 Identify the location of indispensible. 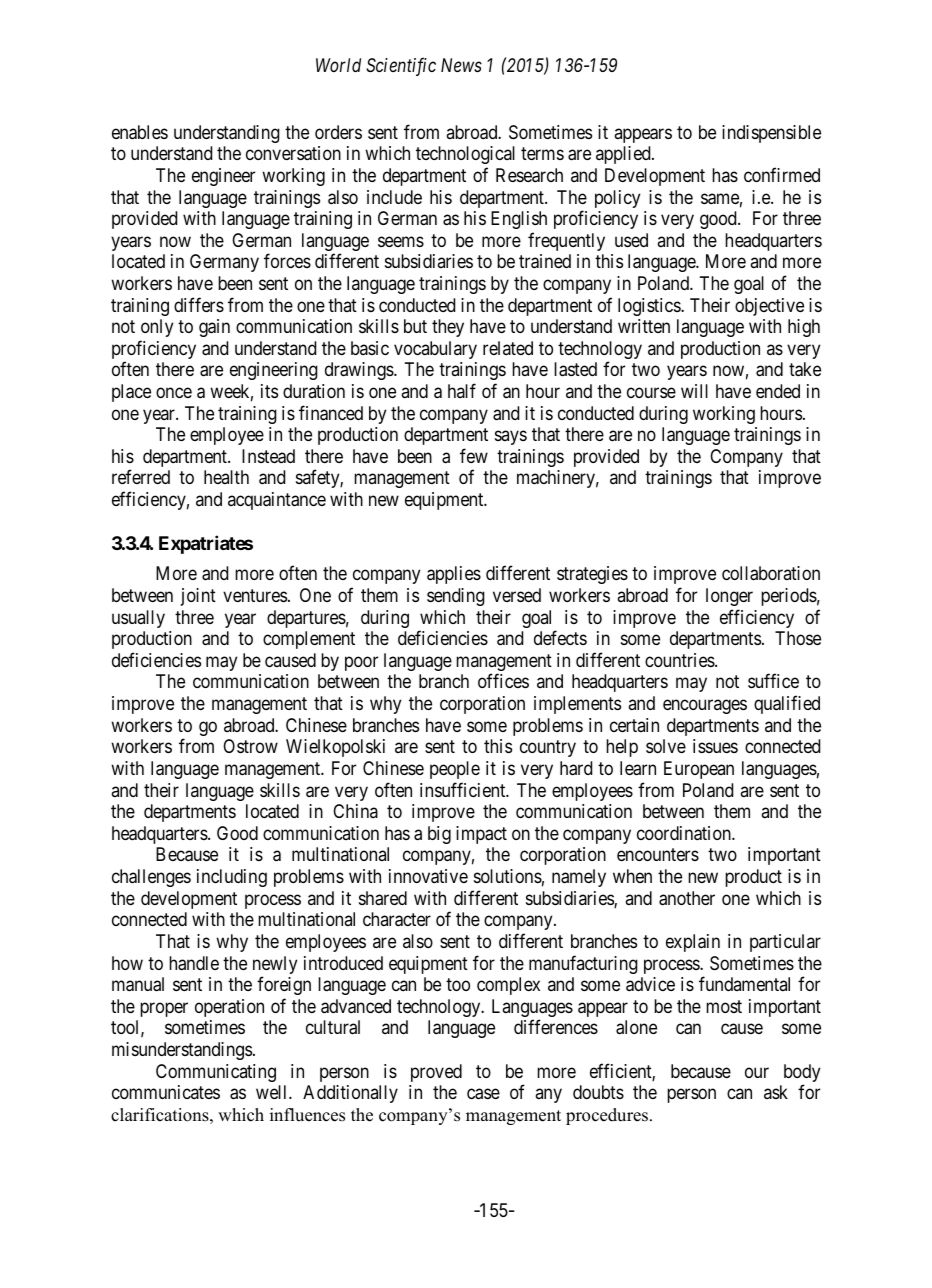
(771, 134).
